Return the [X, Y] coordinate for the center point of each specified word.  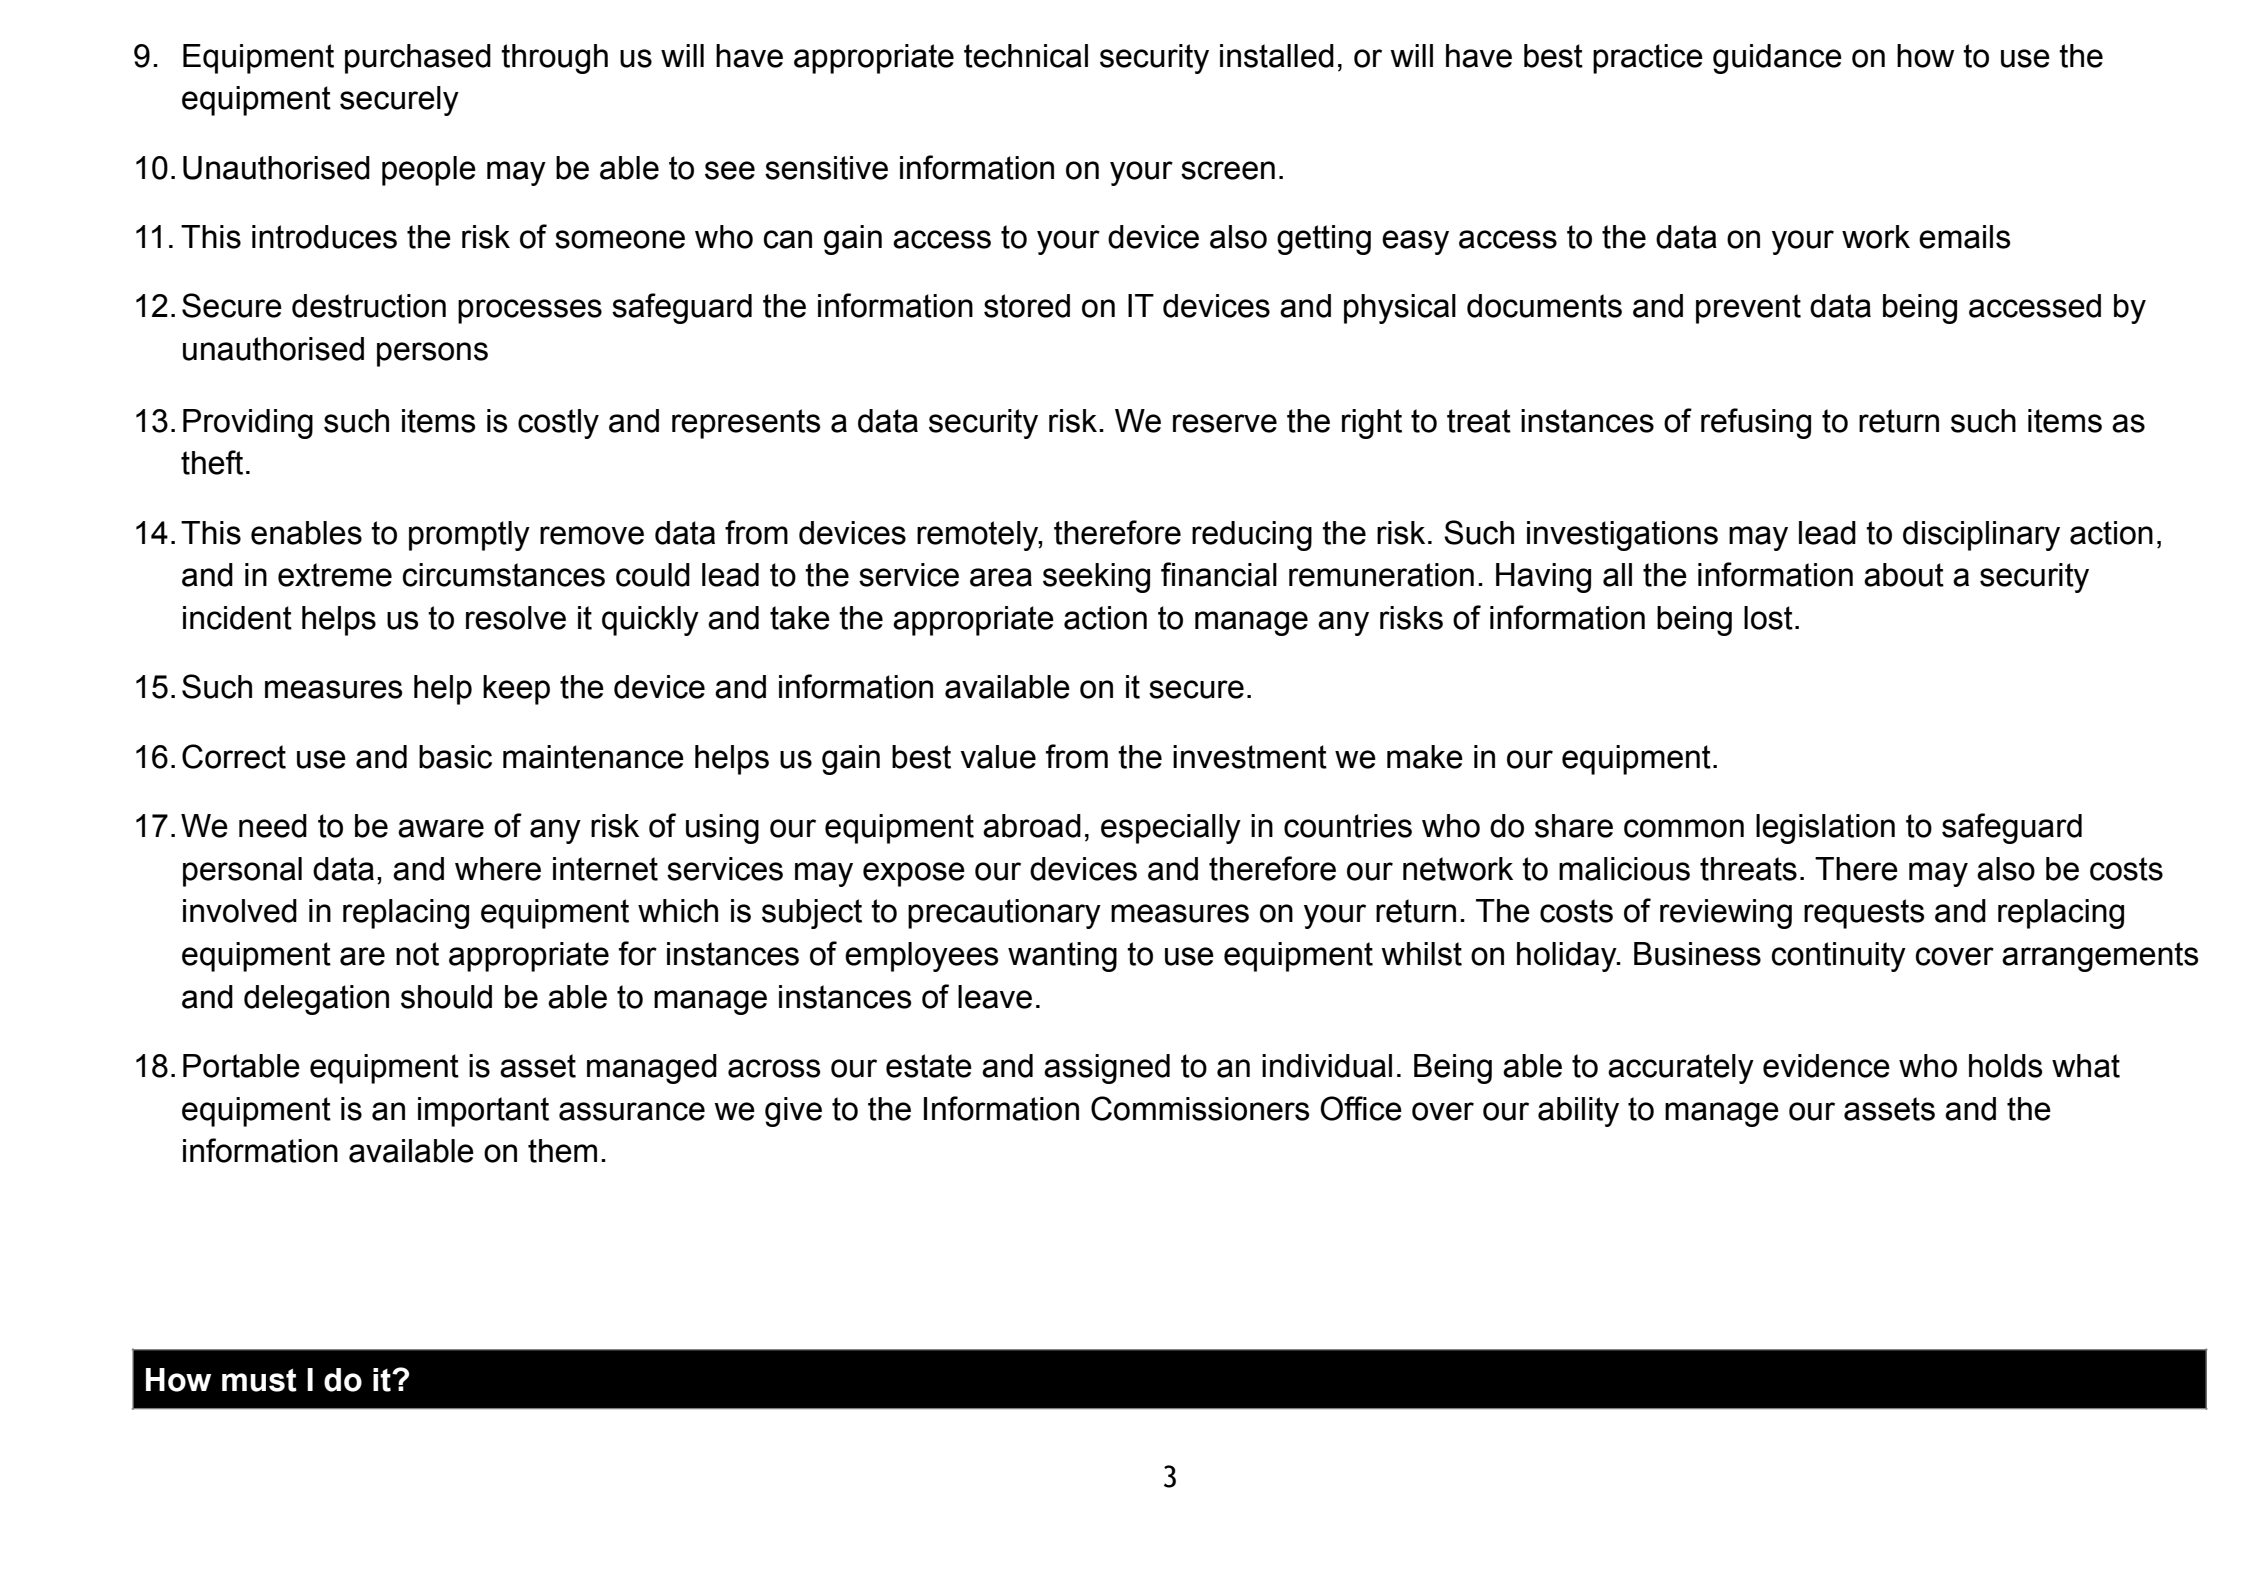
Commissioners [1200, 1108]
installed [1277, 56]
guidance [1777, 59]
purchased [418, 59]
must [259, 1380]
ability [1578, 1112]
